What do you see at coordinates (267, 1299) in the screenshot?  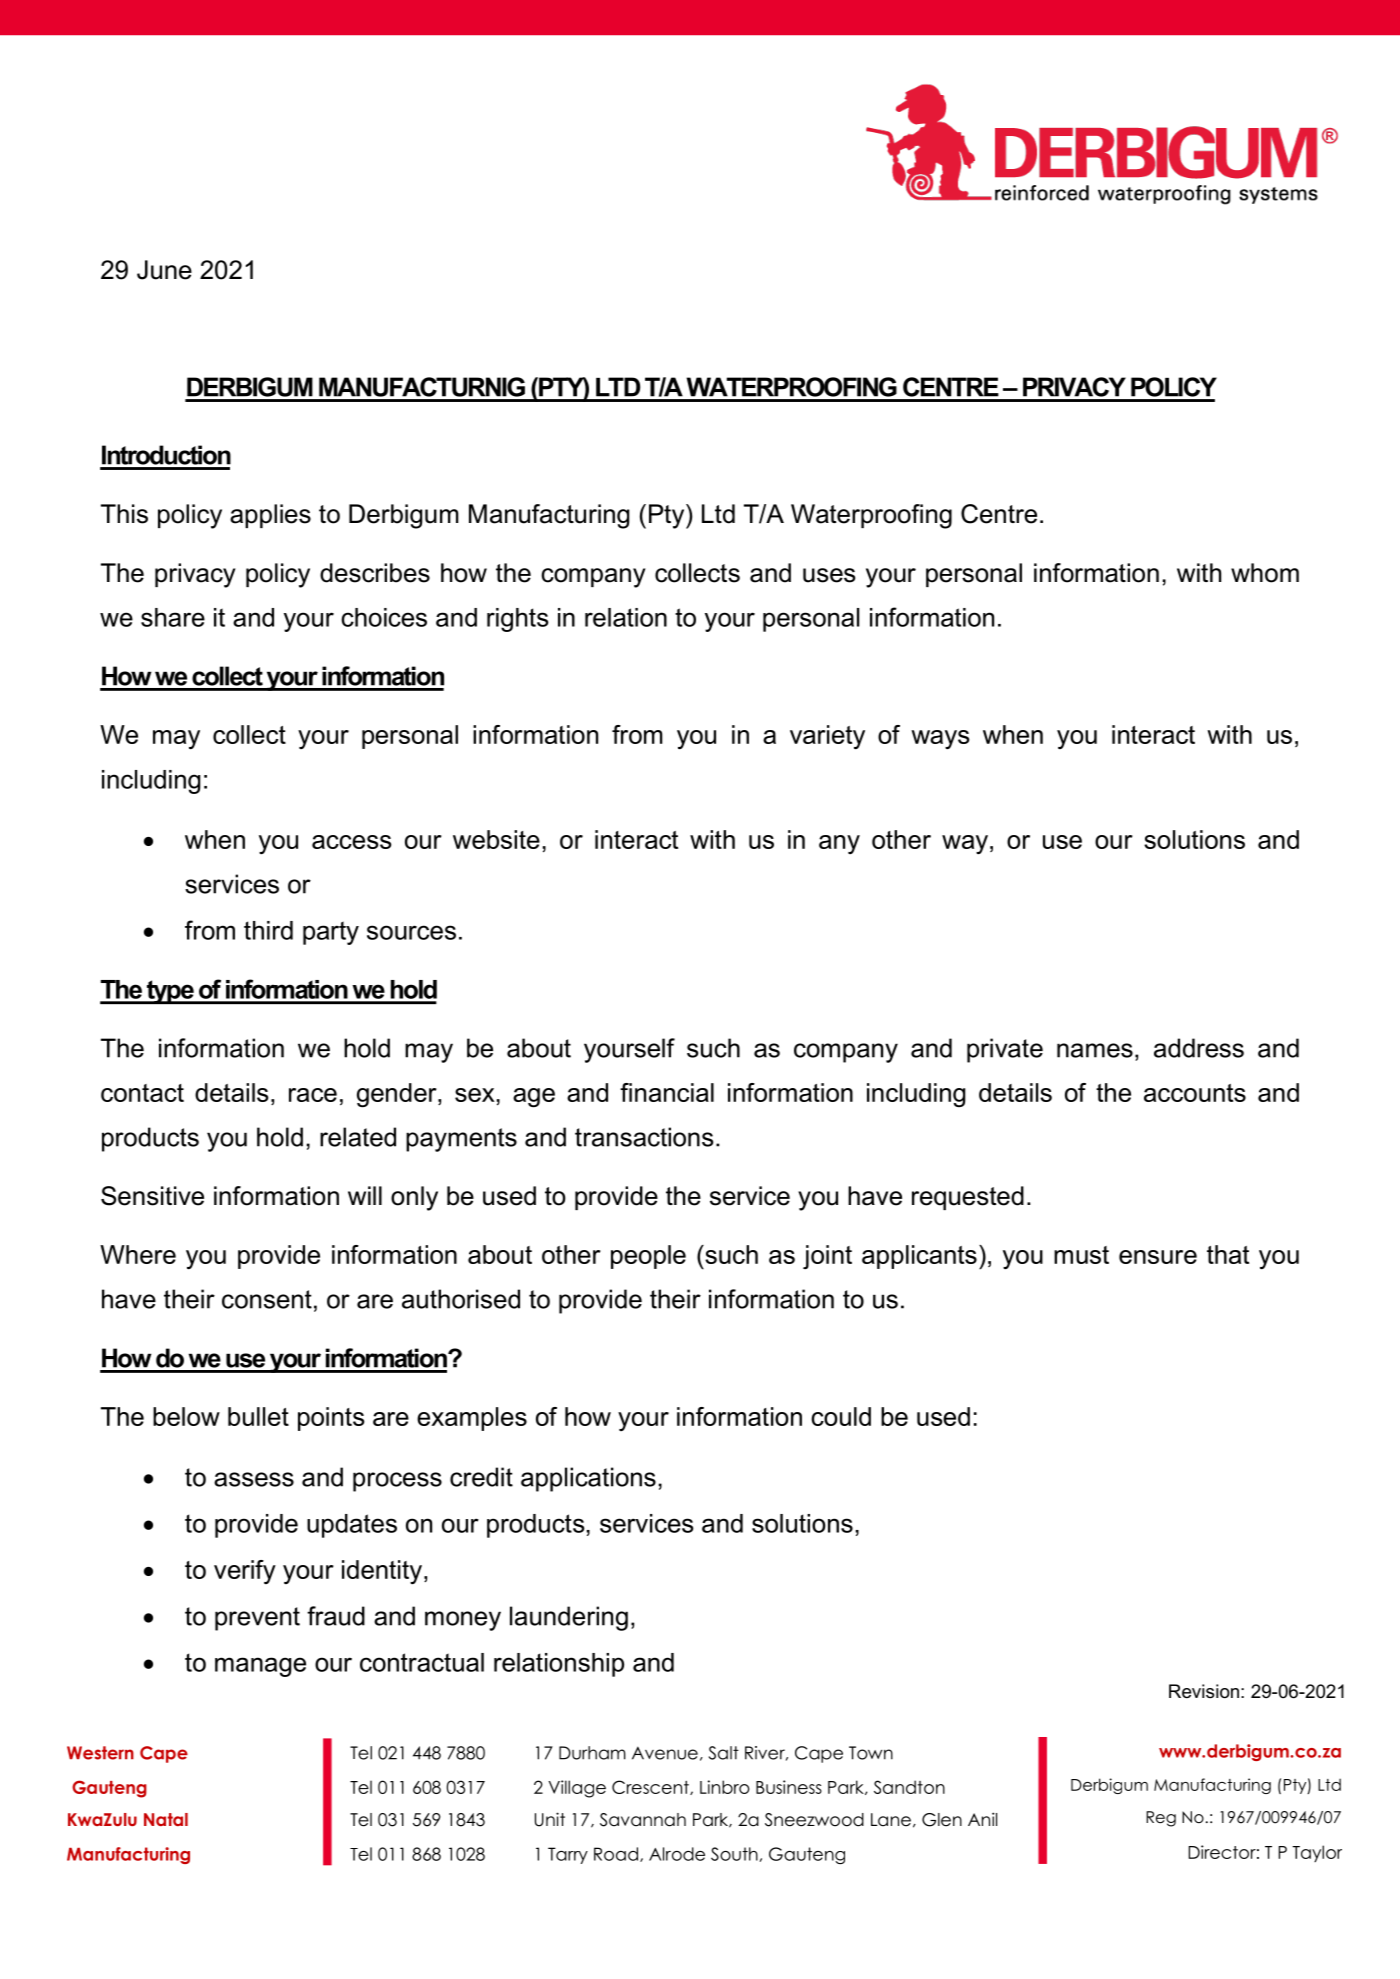 I see `consent` at bounding box center [267, 1299].
